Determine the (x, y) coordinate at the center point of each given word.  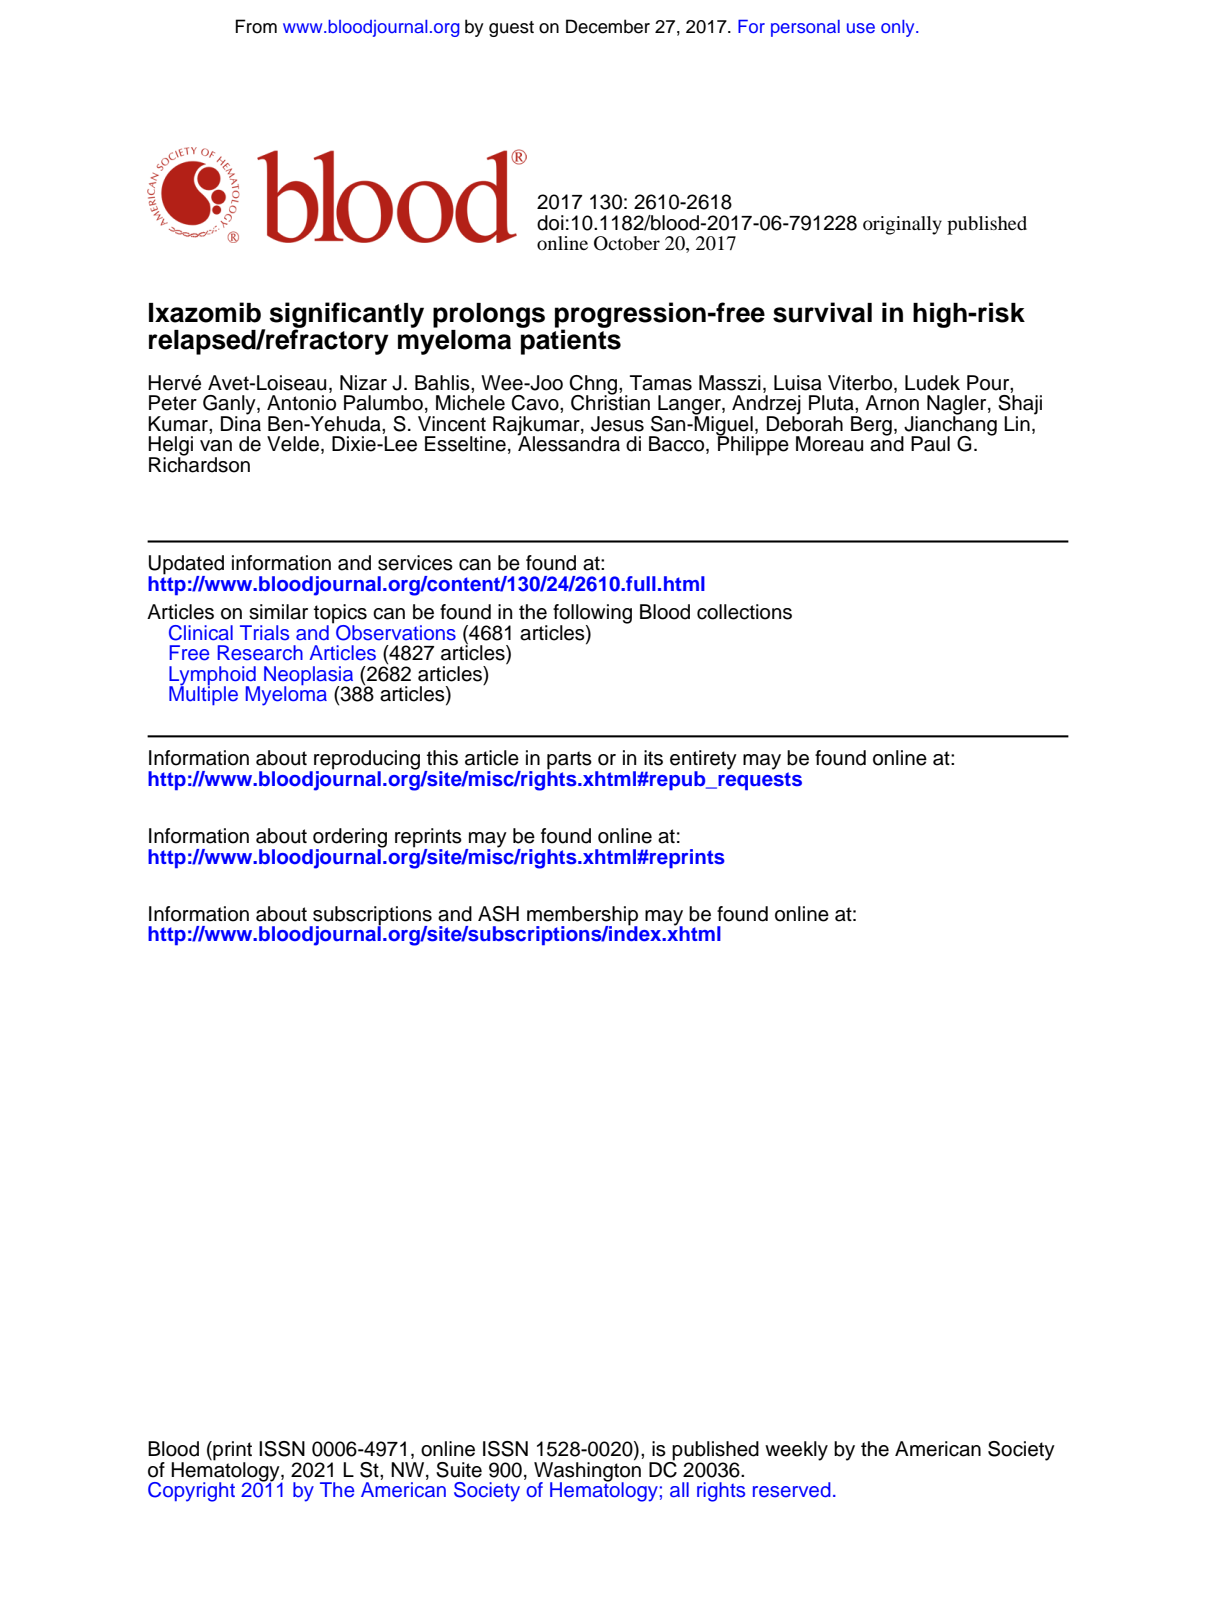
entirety (703, 761)
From (256, 26)
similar (278, 612)
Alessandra (568, 443)
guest (511, 29)
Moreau (829, 444)
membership (582, 917)
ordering (349, 839)
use (861, 28)
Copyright (191, 1492)
